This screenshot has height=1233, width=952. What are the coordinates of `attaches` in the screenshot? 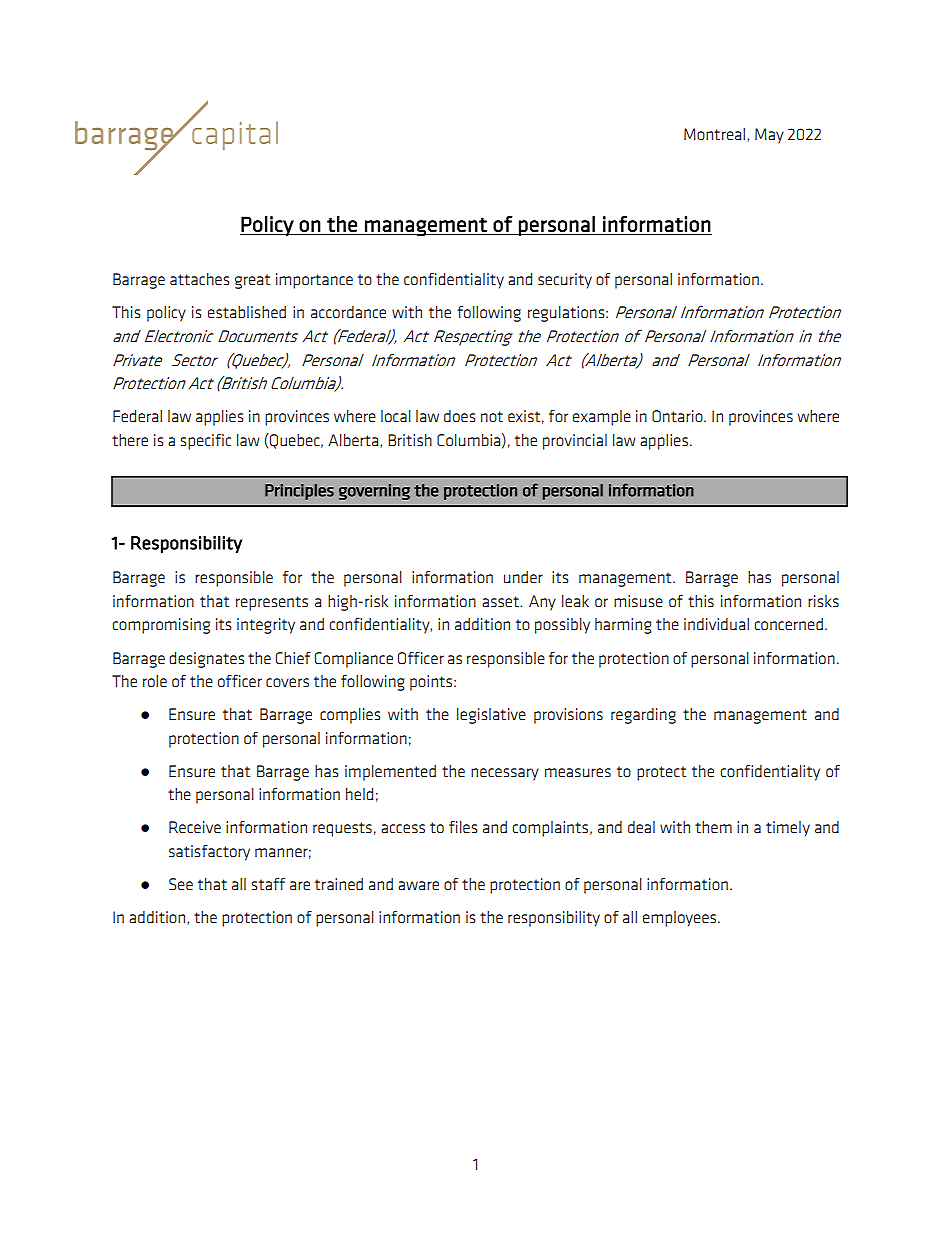 It's located at (200, 279).
